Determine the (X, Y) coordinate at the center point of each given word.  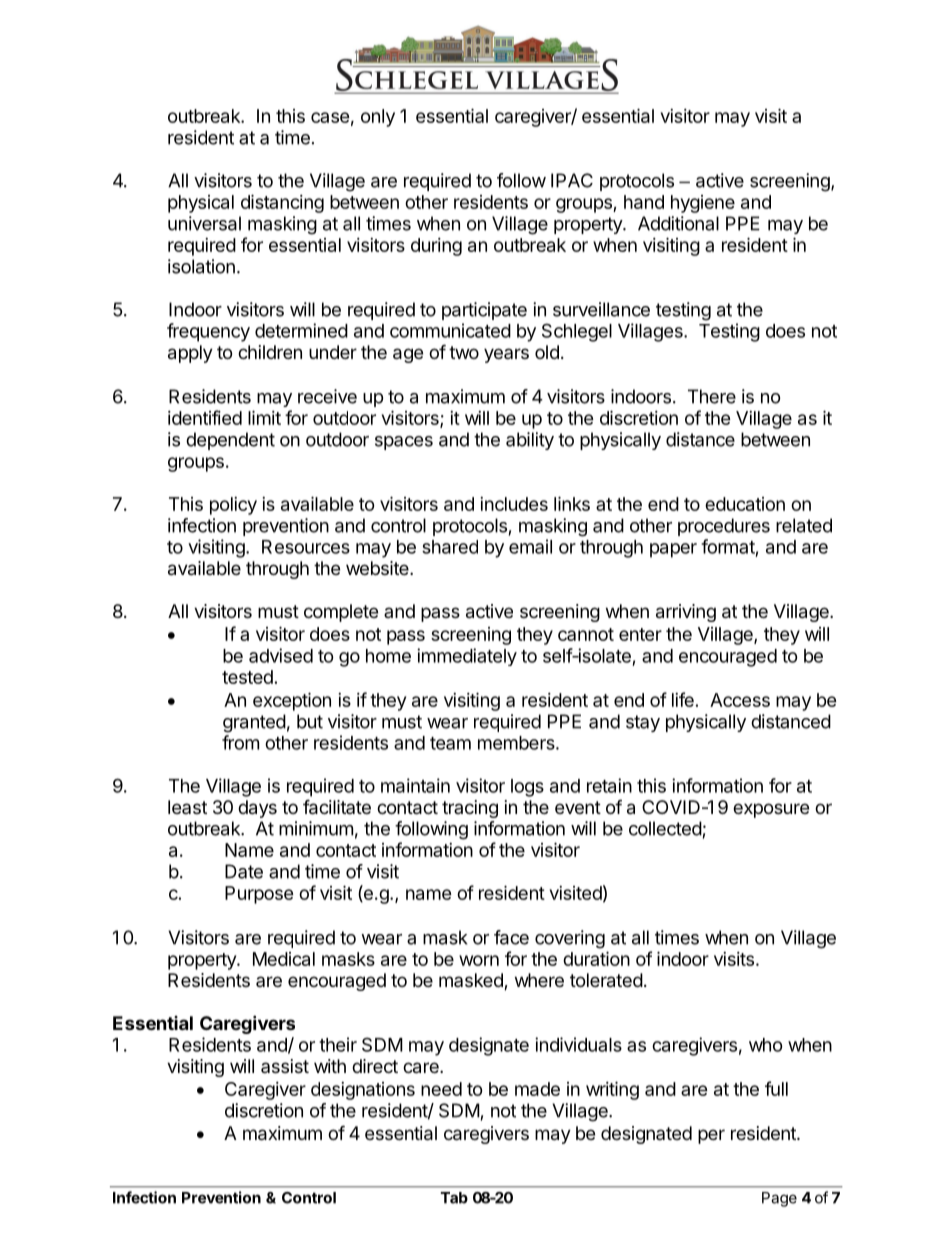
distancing (282, 203)
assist (285, 1066)
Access (740, 700)
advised (281, 655)
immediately (467, 657)
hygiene (703, 204)
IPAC (572, 180)
